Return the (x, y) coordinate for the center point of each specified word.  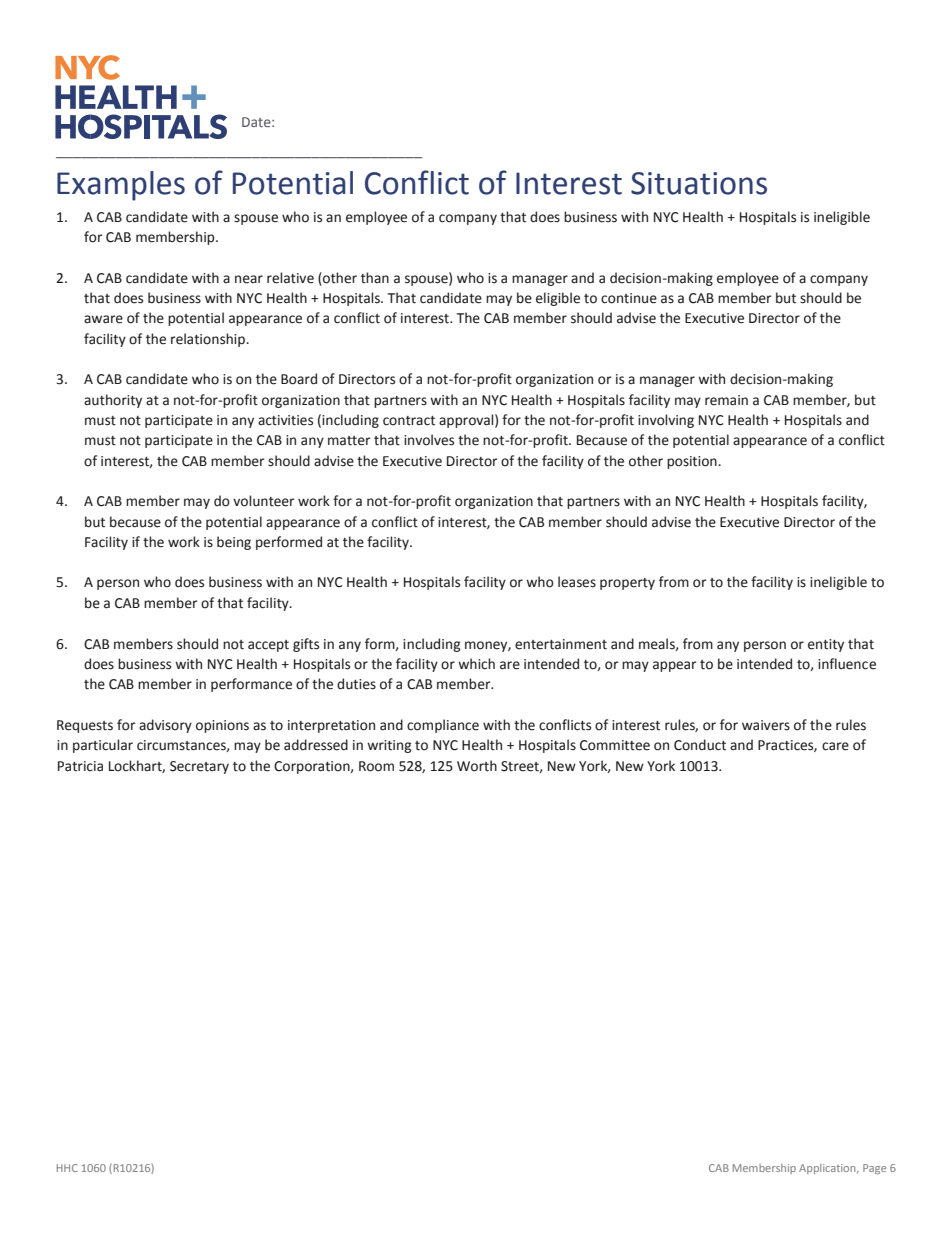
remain (726, 400)
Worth (477, 766)
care (835, 746)
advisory (165, 726)
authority (113, 401)
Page (874, 1169)
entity (826, 645)
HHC (67, 1168)
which (476, 664)
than (375, 278)
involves (429, 440)
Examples (121, 186)
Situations (699, 183)
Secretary (199, 767)
